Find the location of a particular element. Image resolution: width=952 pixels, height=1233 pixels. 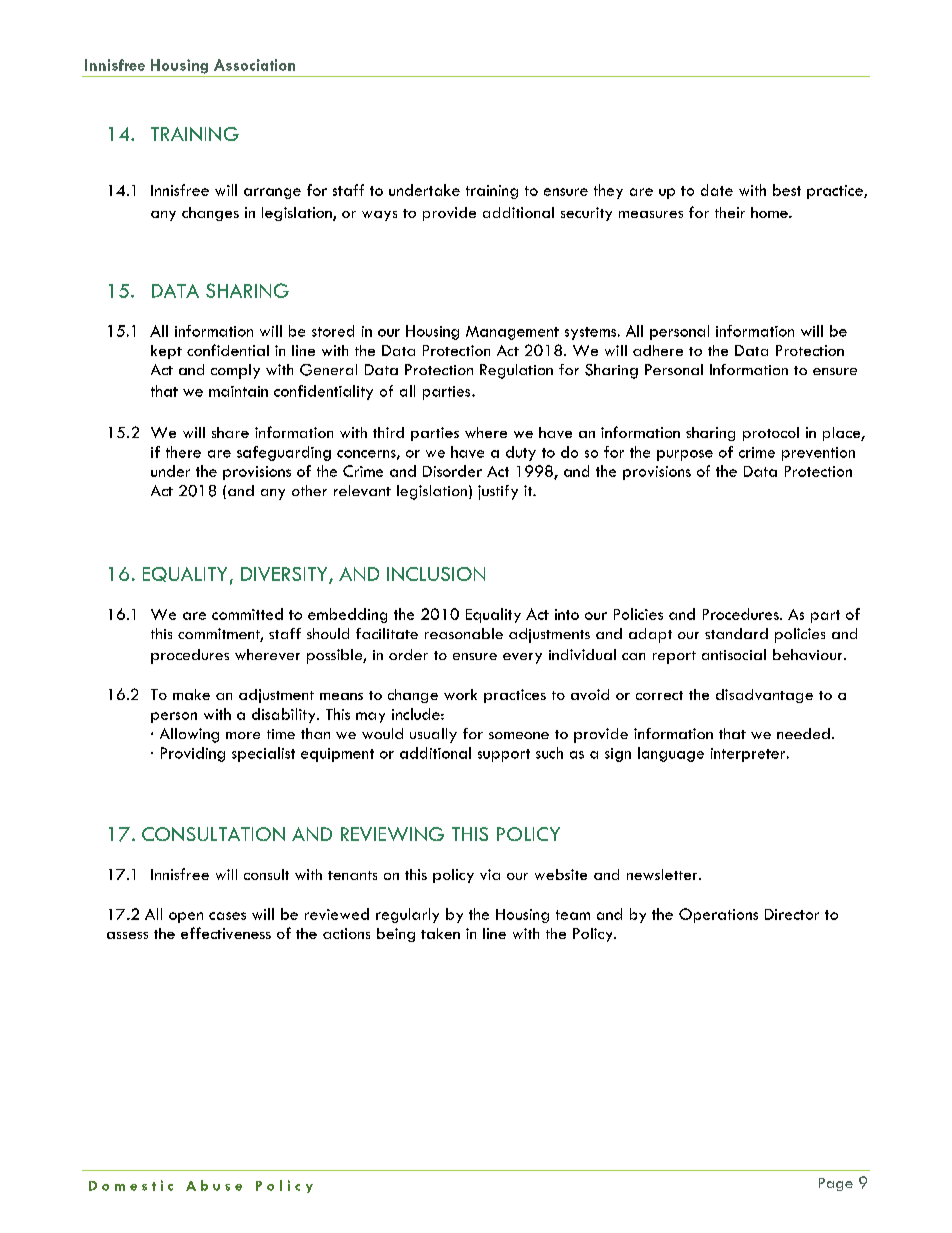

cases is located at coordinates (227, 916).
